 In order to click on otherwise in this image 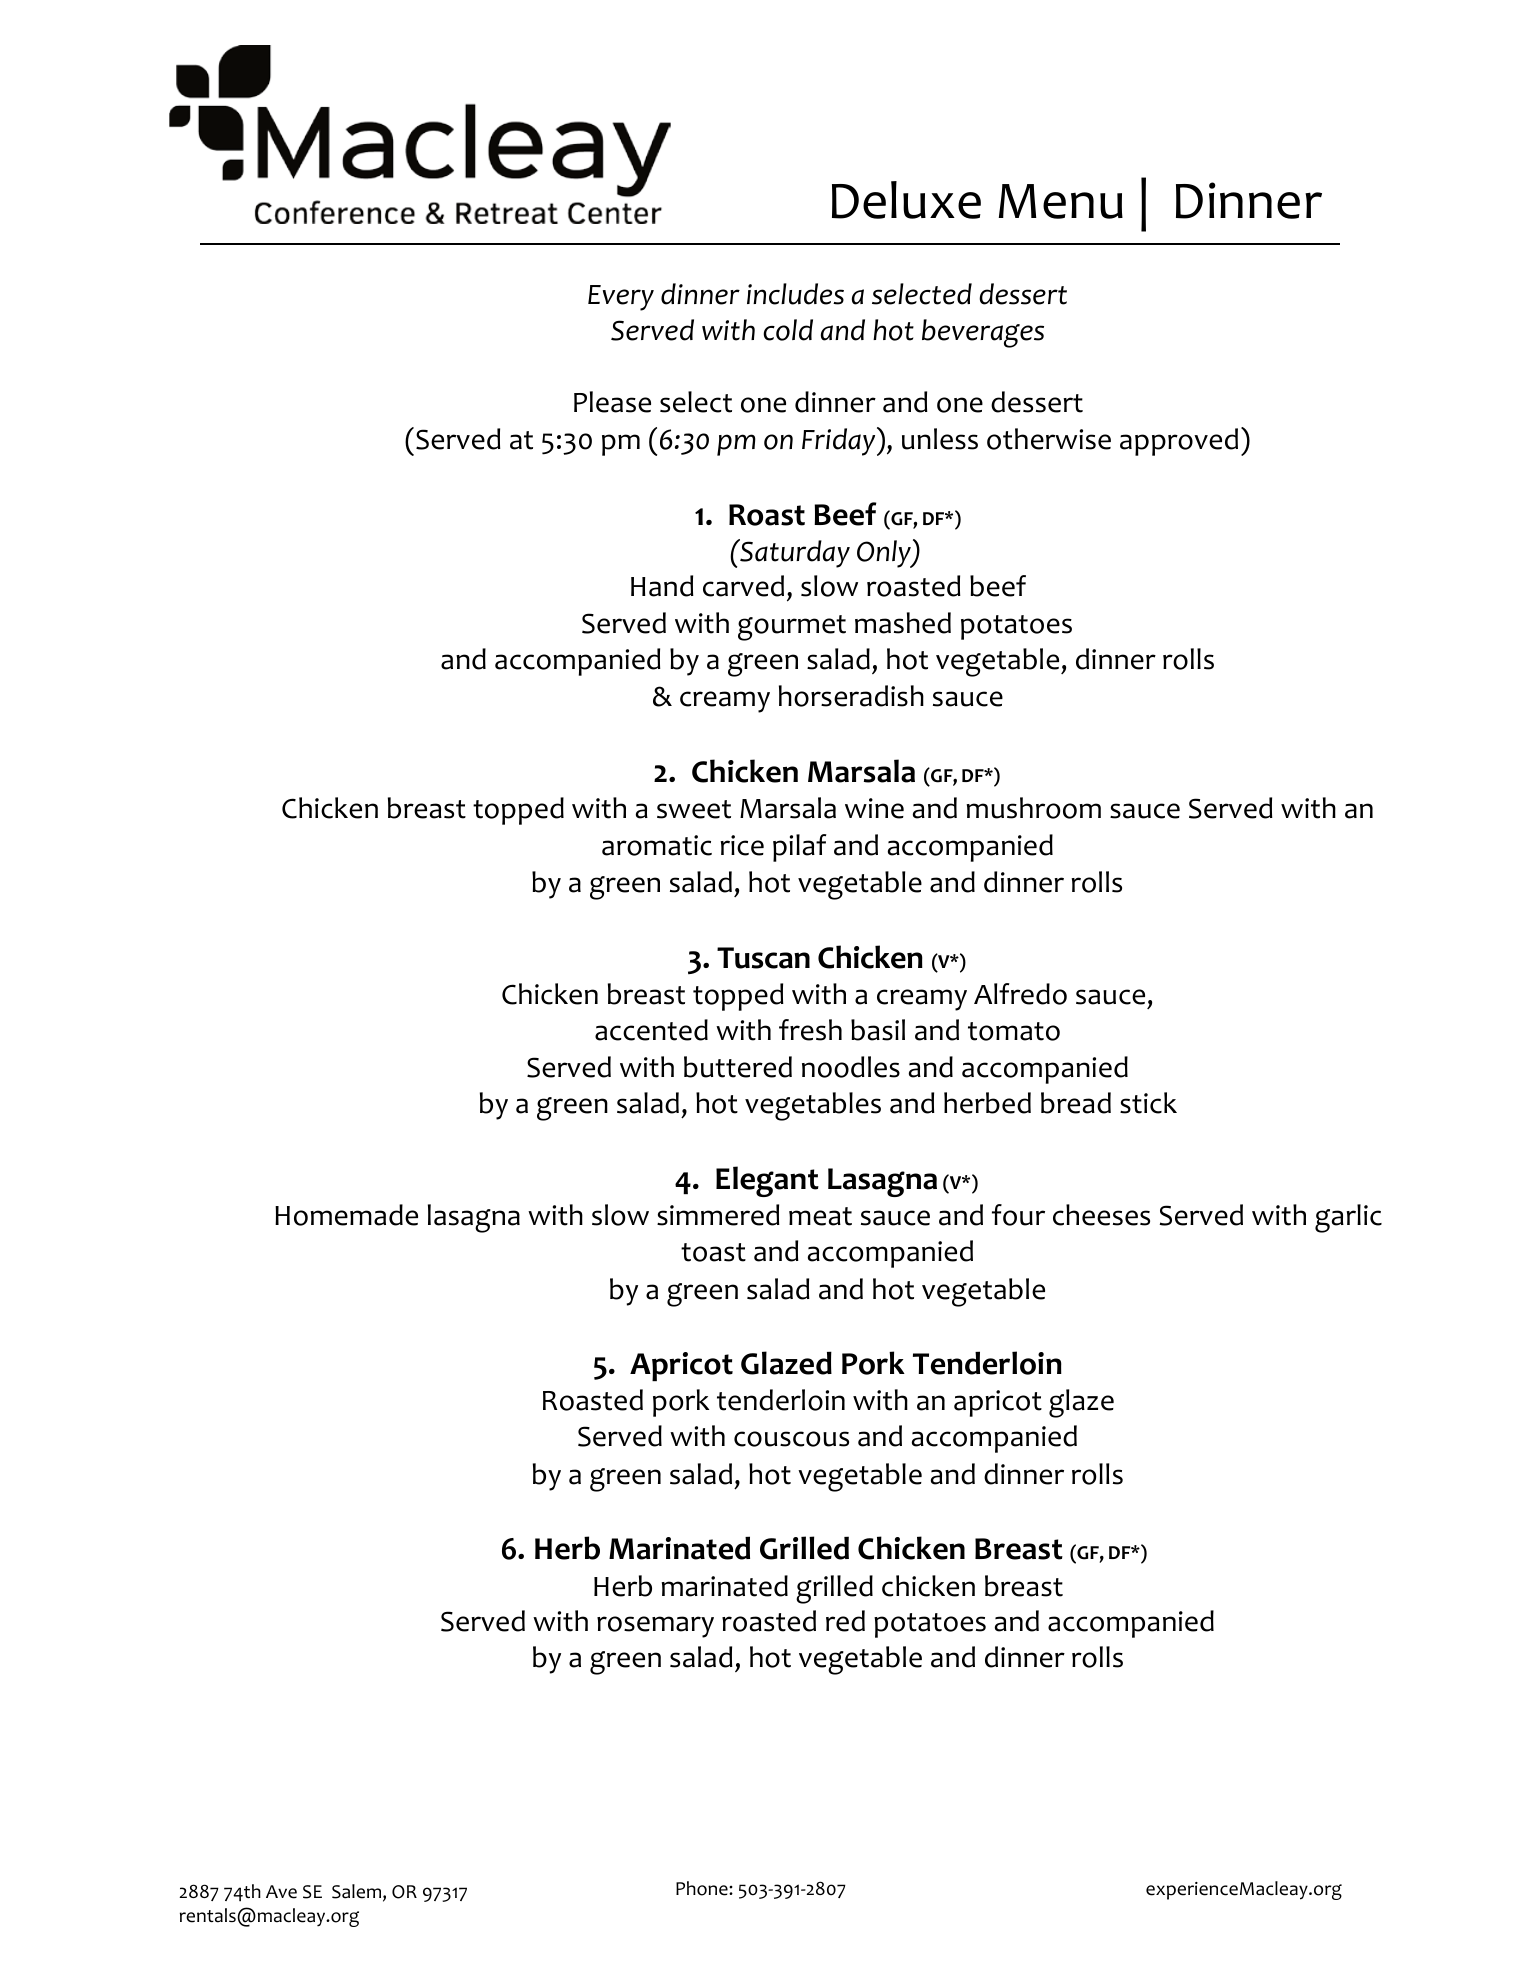, I will do `click(1049, 439)`.
